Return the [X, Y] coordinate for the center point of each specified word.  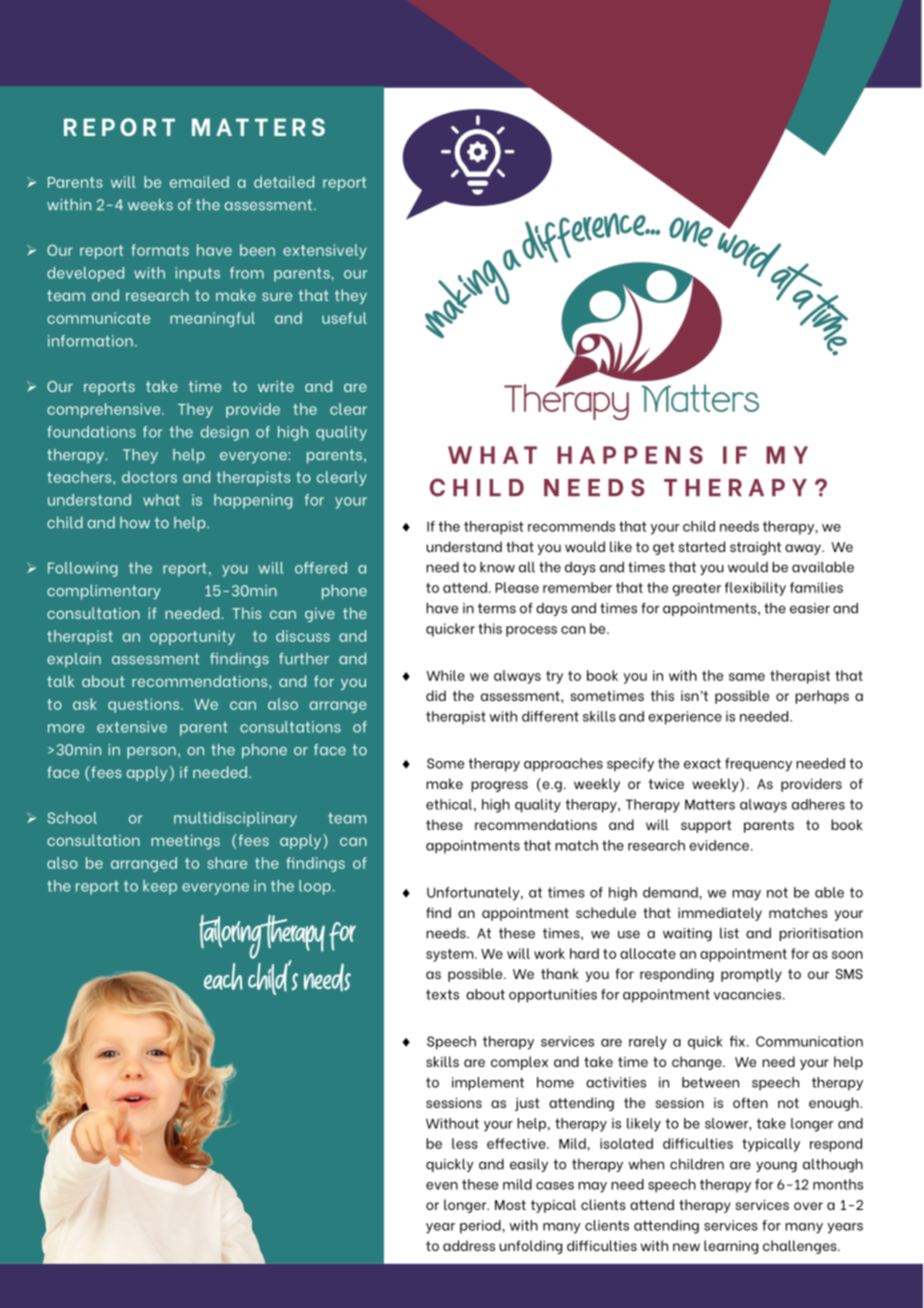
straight [755, 548]
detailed [284, 182]
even [442, 1186]
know [497, 567]
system [451, 955]
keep [160, 887]
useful [344, 318]
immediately [720, 914]
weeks [150, 204]
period [481, 1227]
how [135, 523]
